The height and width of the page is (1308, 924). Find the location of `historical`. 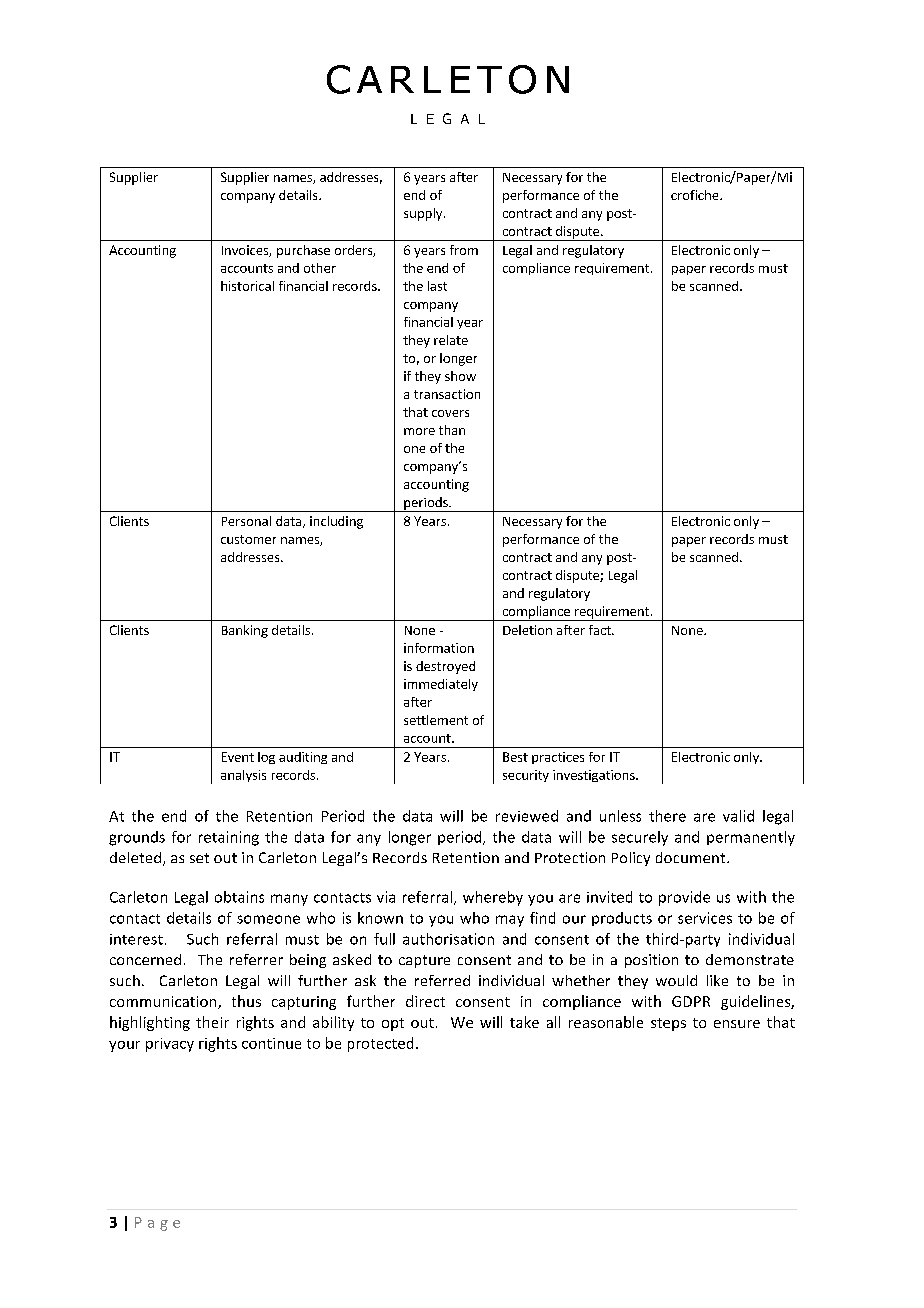

historical is located at coordinates (247, 286).
